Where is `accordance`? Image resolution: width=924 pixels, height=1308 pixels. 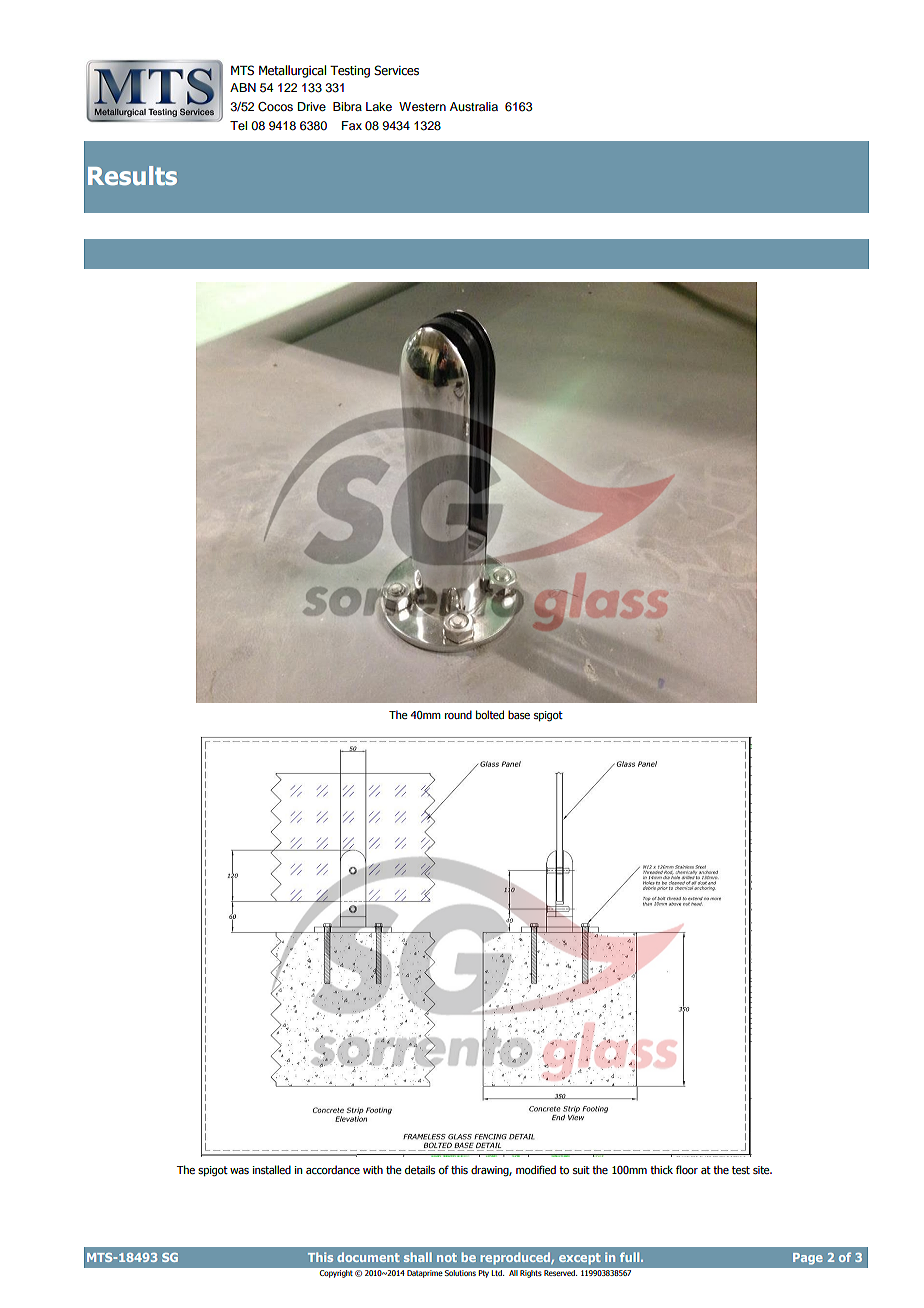 accordance is located at coordinates (333, 1169).
